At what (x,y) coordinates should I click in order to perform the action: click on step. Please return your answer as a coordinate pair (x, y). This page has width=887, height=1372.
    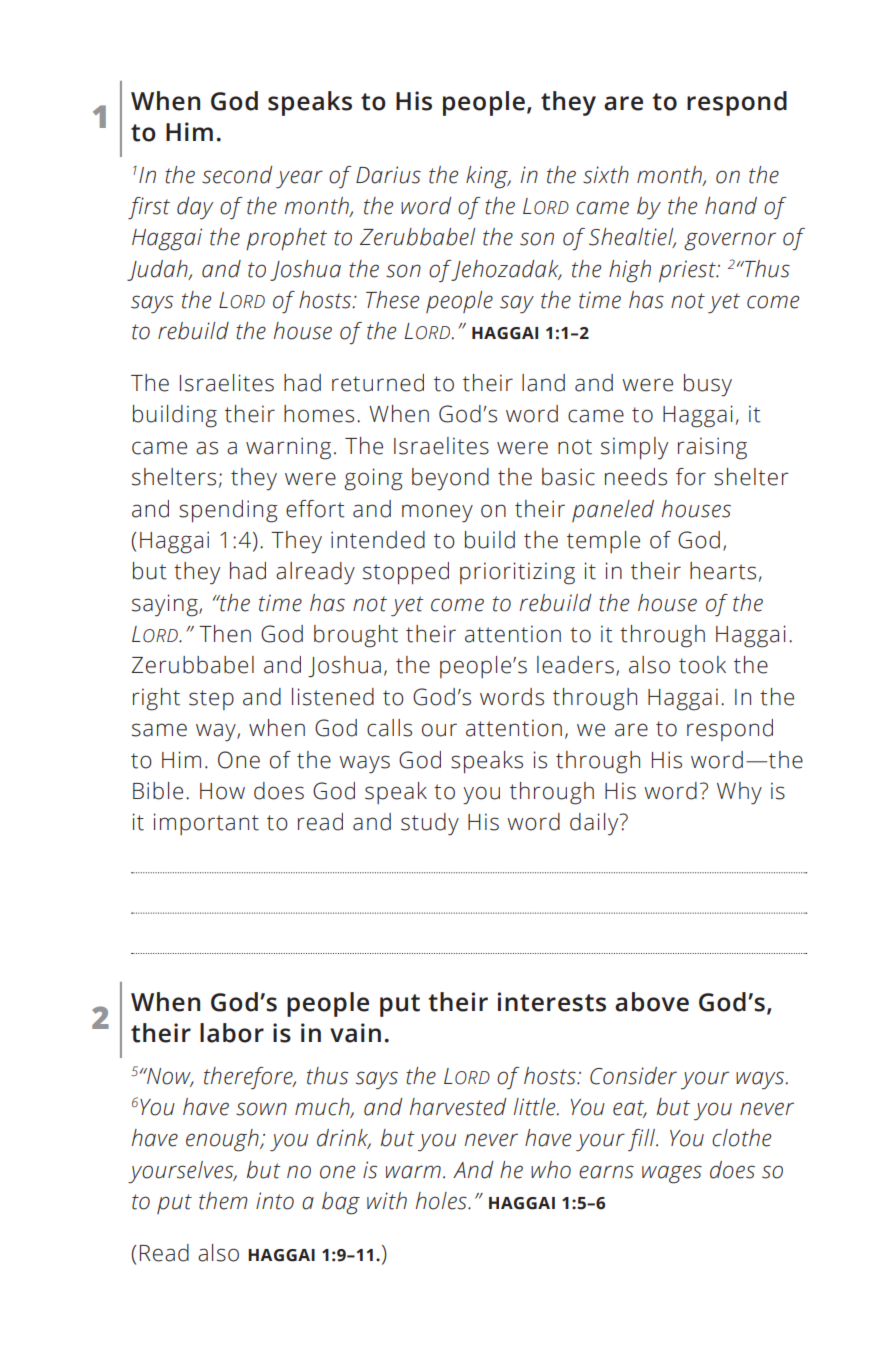
    Looking at the image, I should click on (211, 700).
